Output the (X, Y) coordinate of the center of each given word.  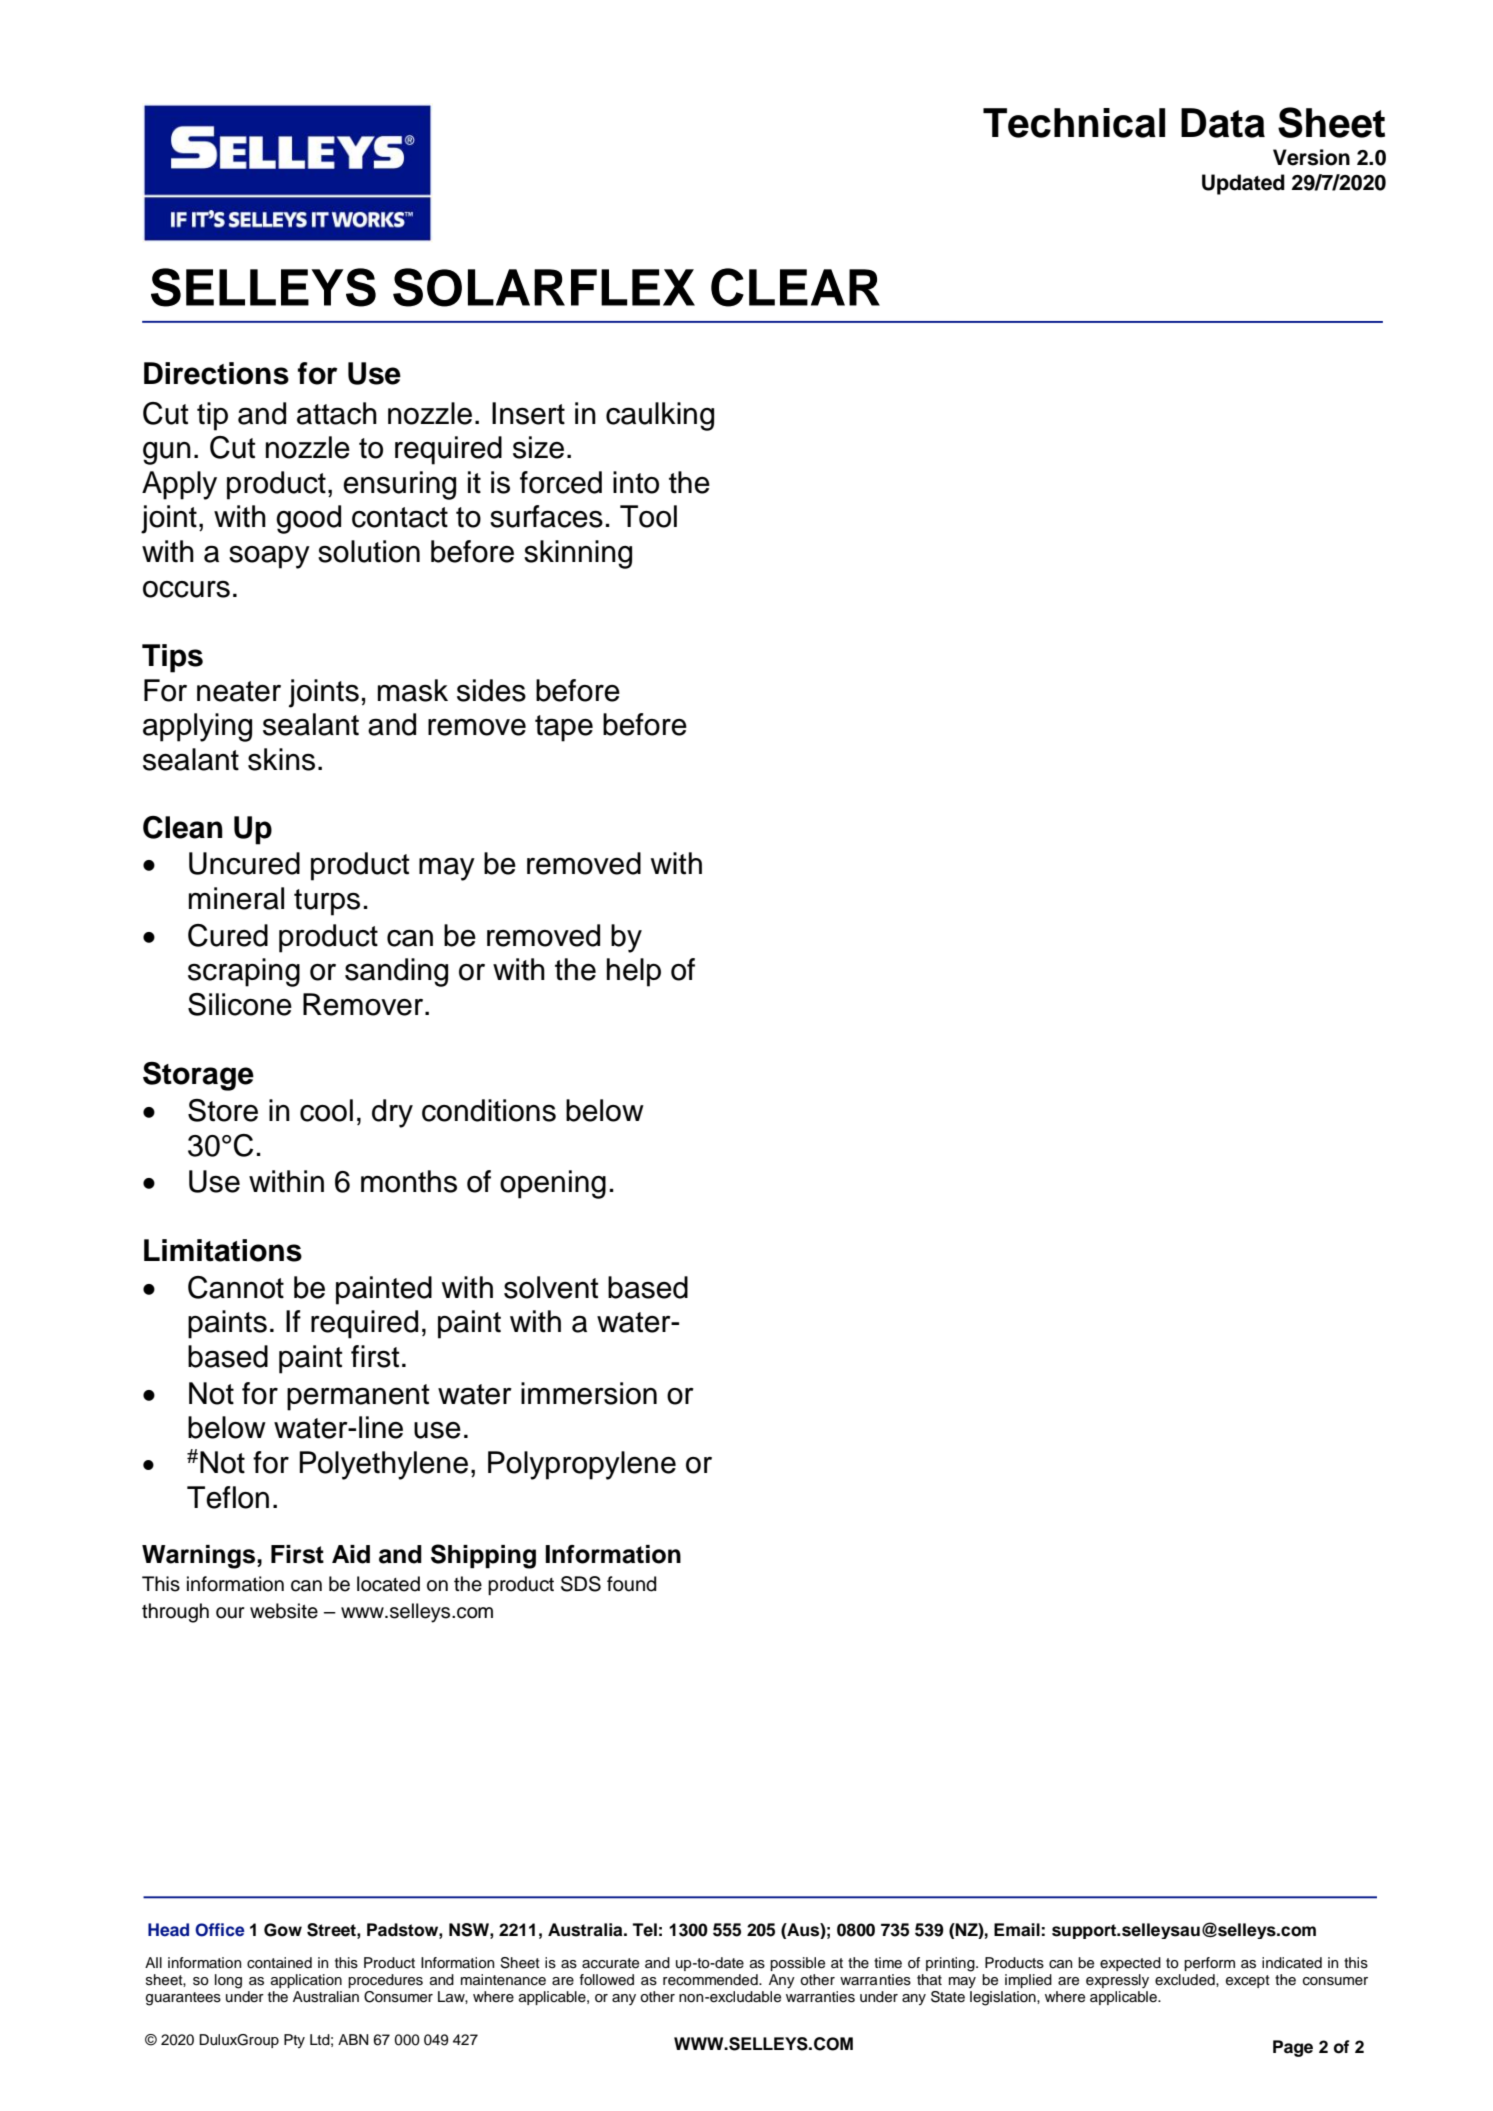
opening (553, 1184)
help (634, 972)
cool (326, 1110)
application (306, 1981)
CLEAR (795, 287)
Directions (216, 373)
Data (1223, 123)
